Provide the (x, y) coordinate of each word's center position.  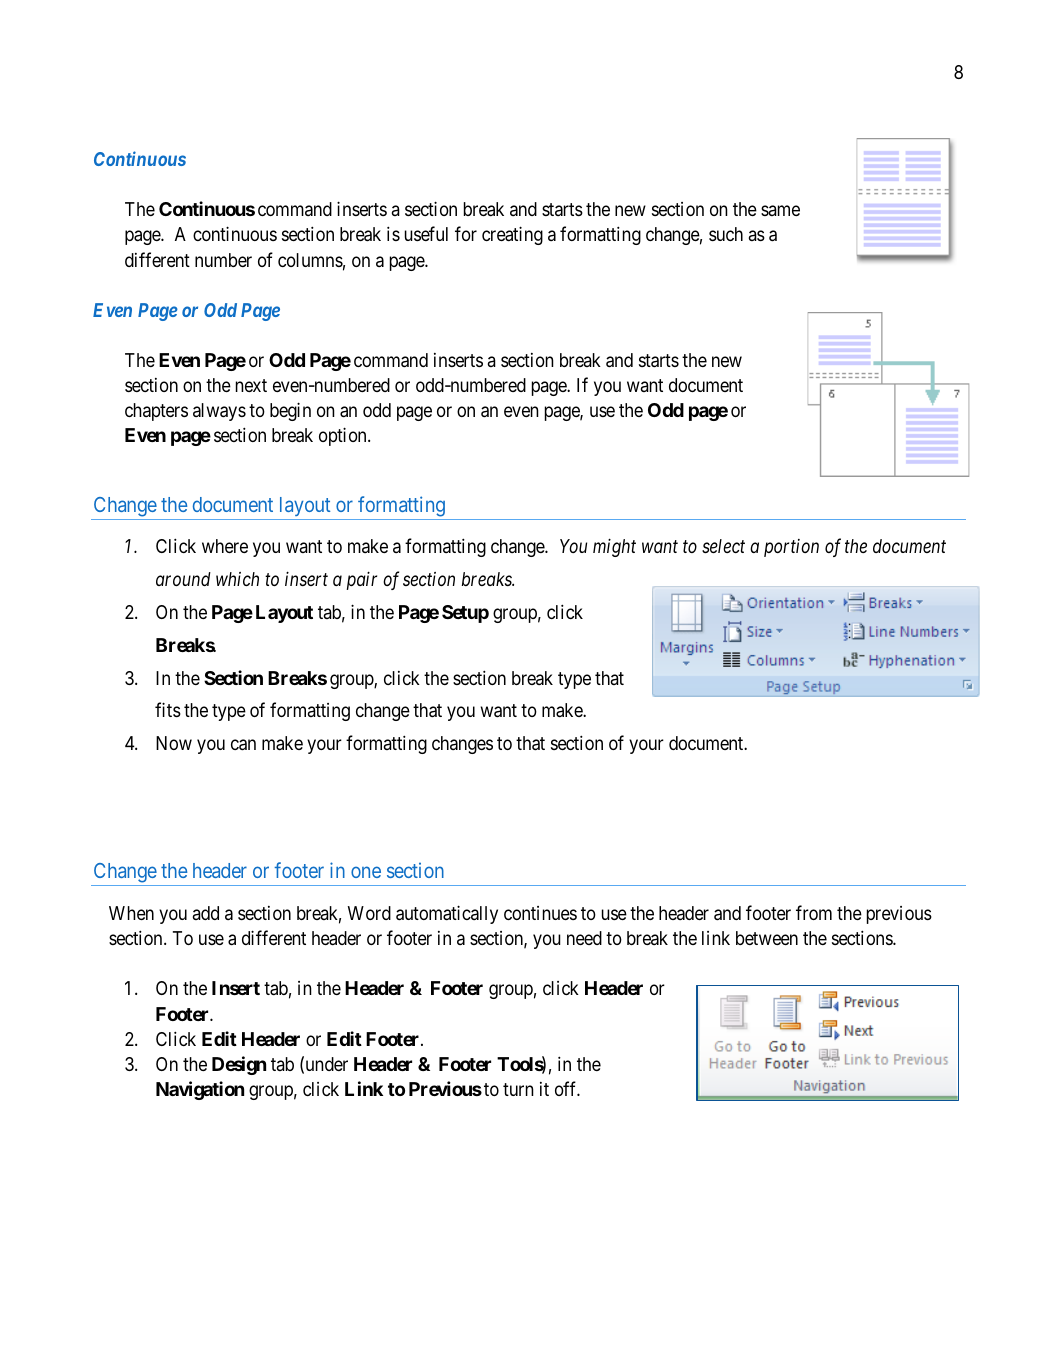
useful (426, 233)
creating (512, 235)
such (726, 234)
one (366, 872)
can (243, 745)
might (614, 547)
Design (239, 1065)
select (723, 546)
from (814, 912)
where (225, 546)
